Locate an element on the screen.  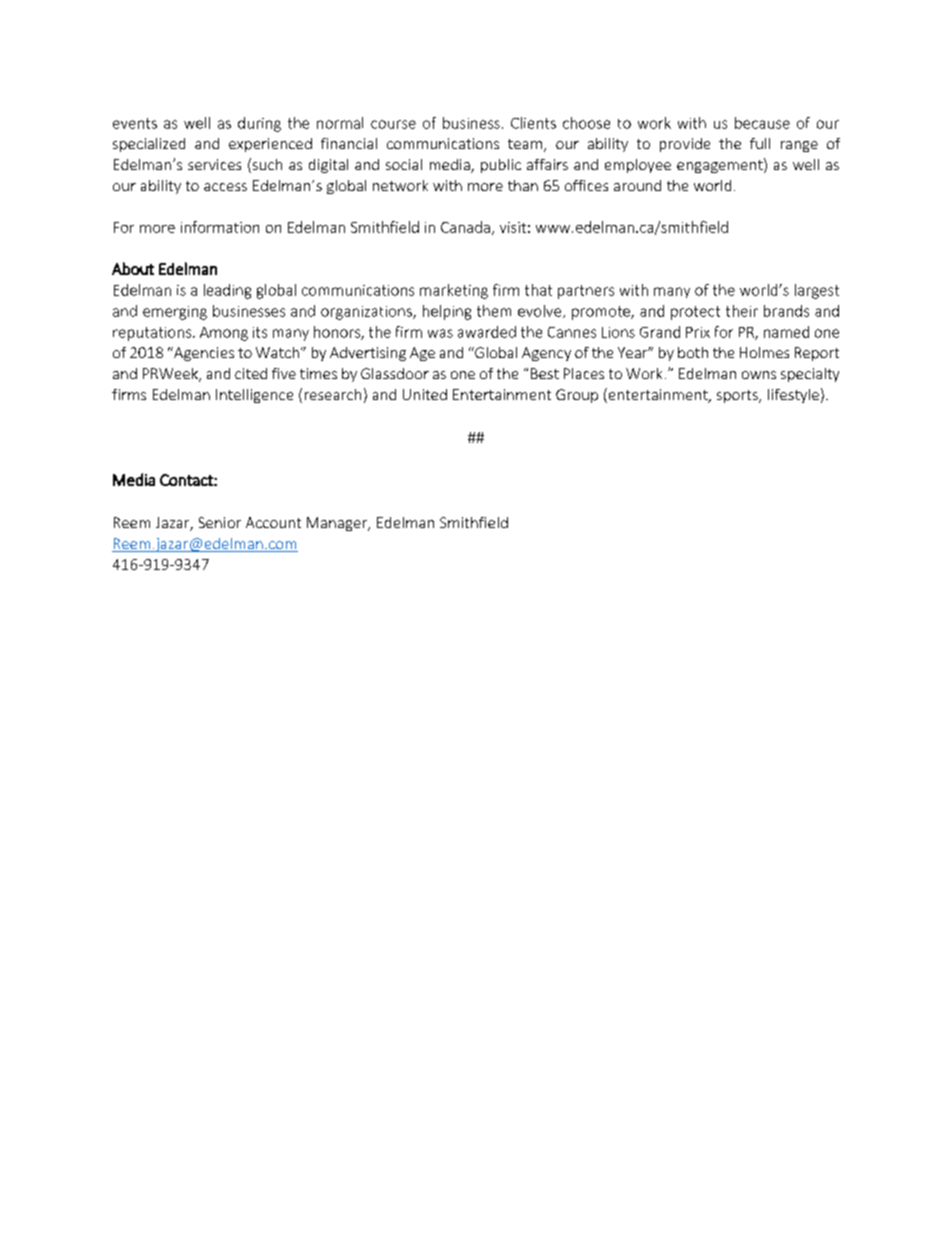
Among is located at coordinates (224, 334).
